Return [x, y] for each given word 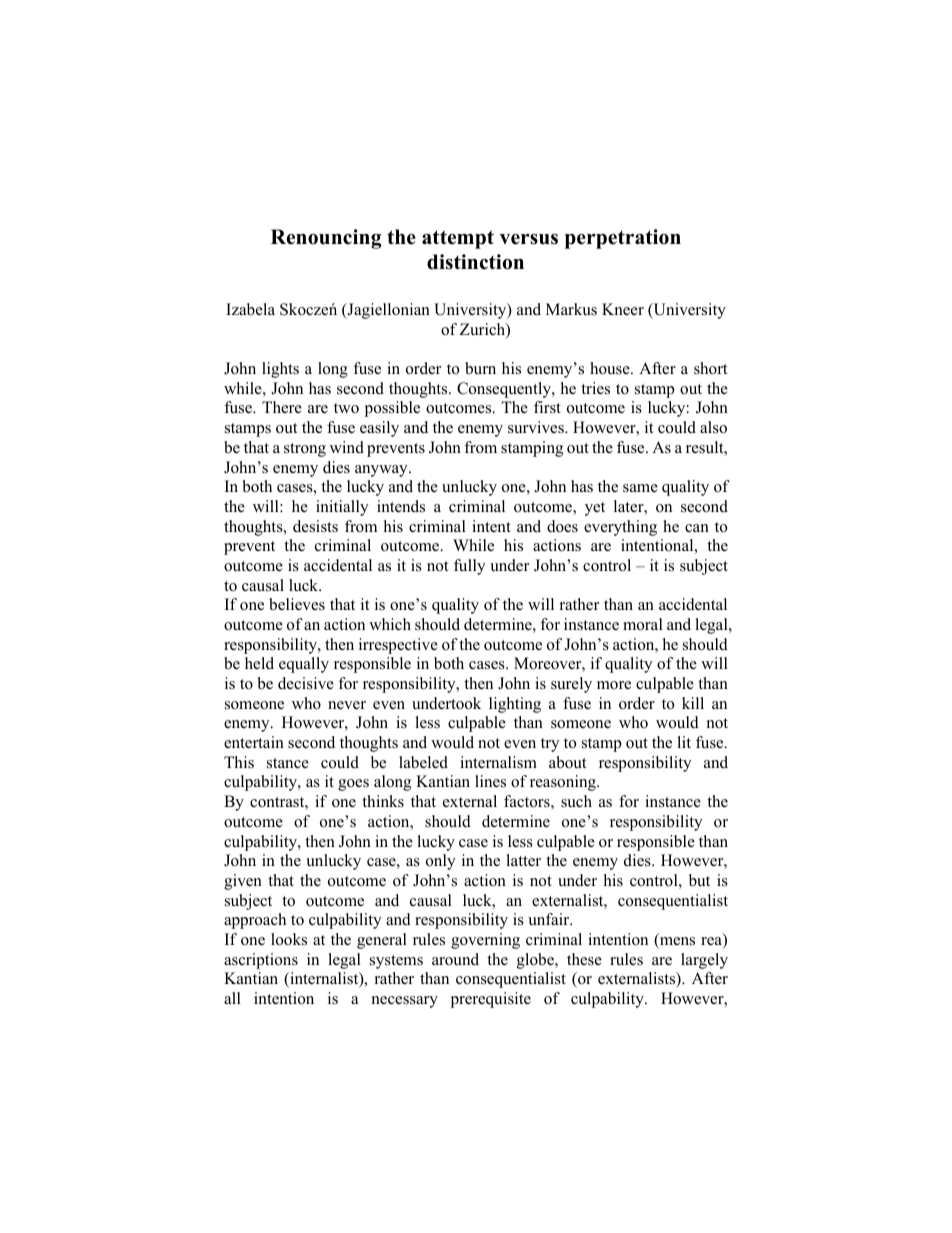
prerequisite [490, 1000]
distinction [475, 262]
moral [643, 624]
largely [704, 961]
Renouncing [326, 239]
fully [469, 567]
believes [297, 604]
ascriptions [261, 961]
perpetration [623, 239]
